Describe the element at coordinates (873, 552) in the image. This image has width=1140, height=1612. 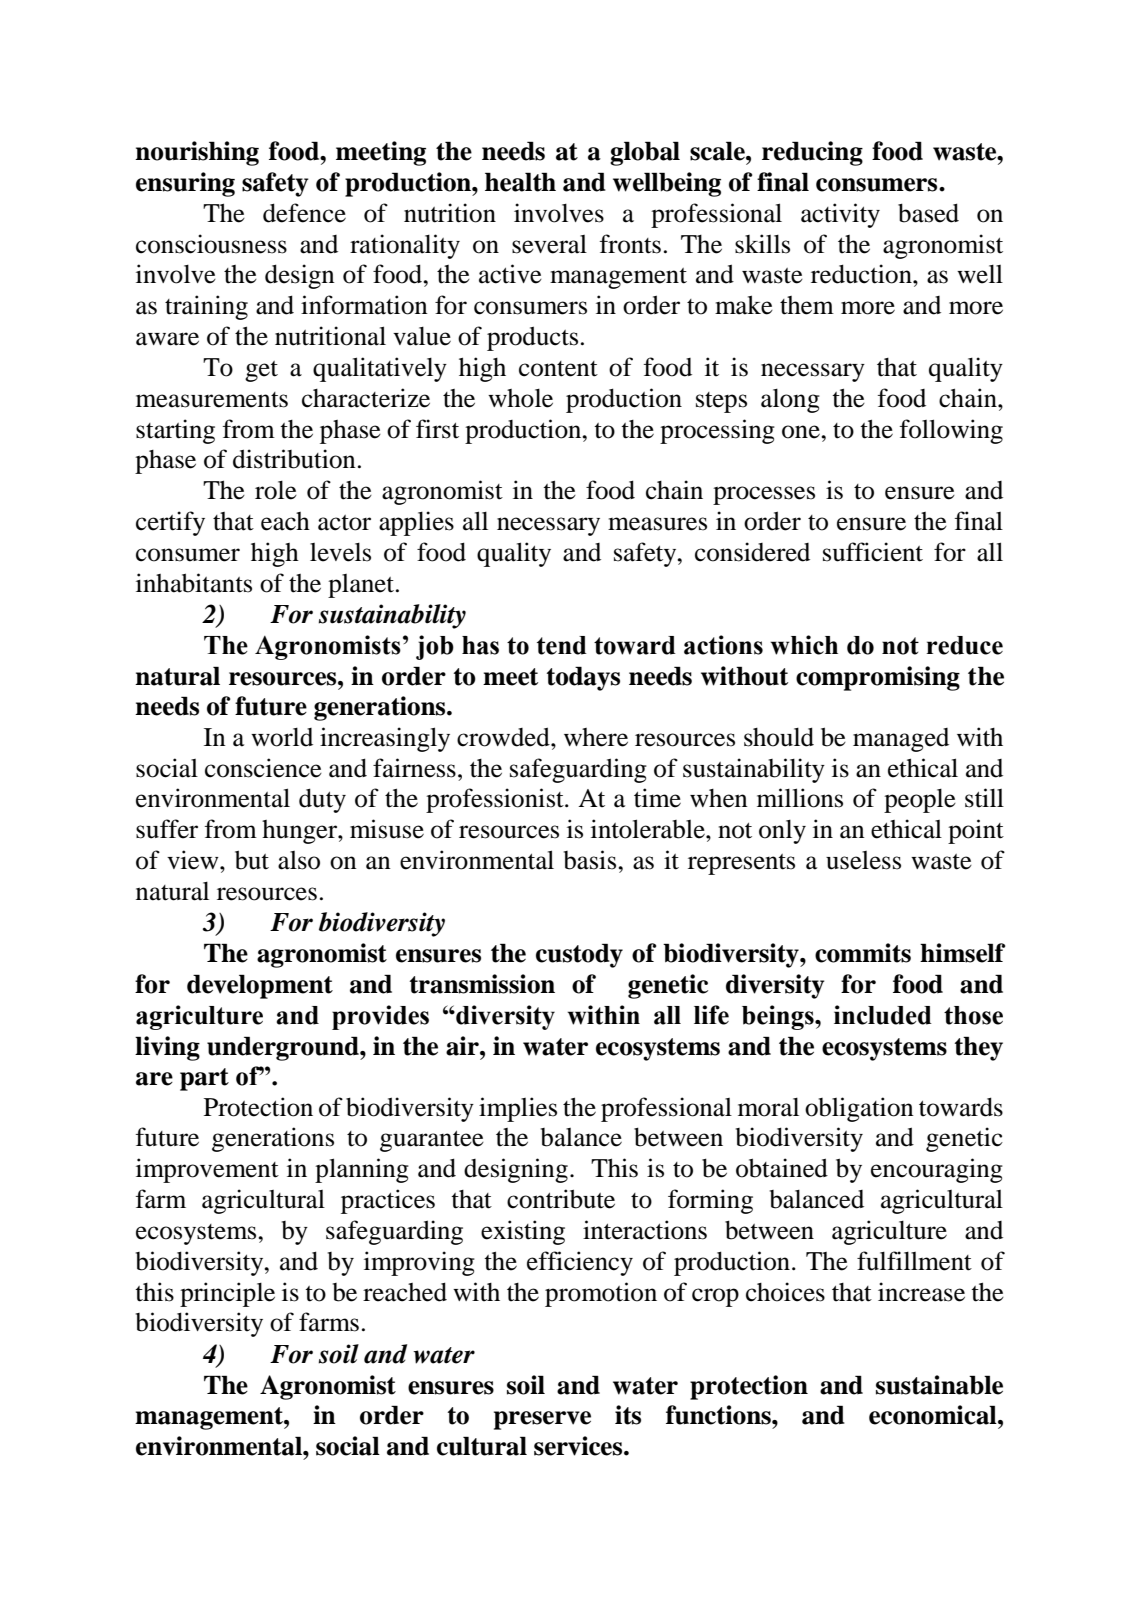
I see `sufficient` at that location.
